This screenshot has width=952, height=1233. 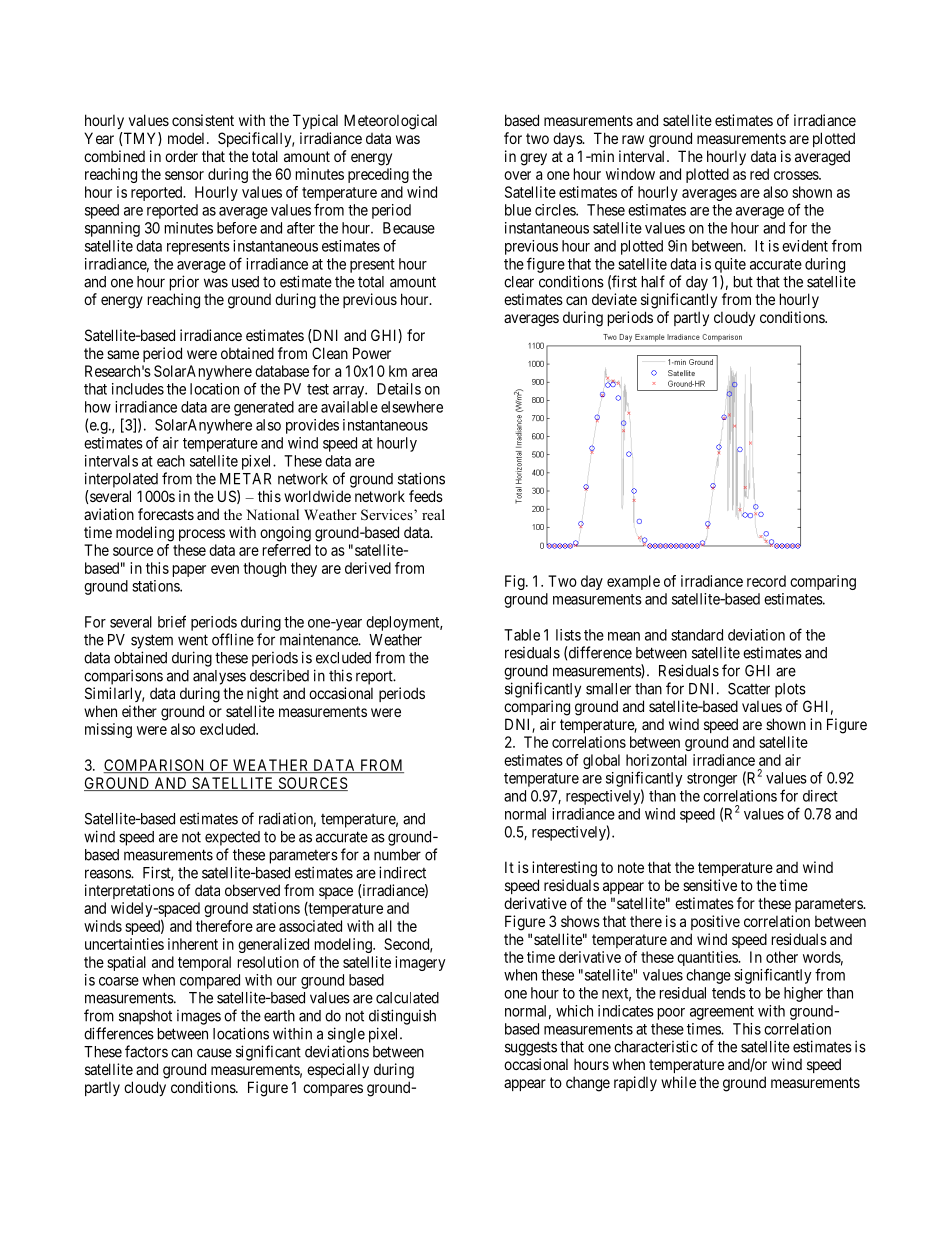 What do you see at coordinates (181, 156) in the screenshot?
I see `order` at bounding box center [181, 156].
